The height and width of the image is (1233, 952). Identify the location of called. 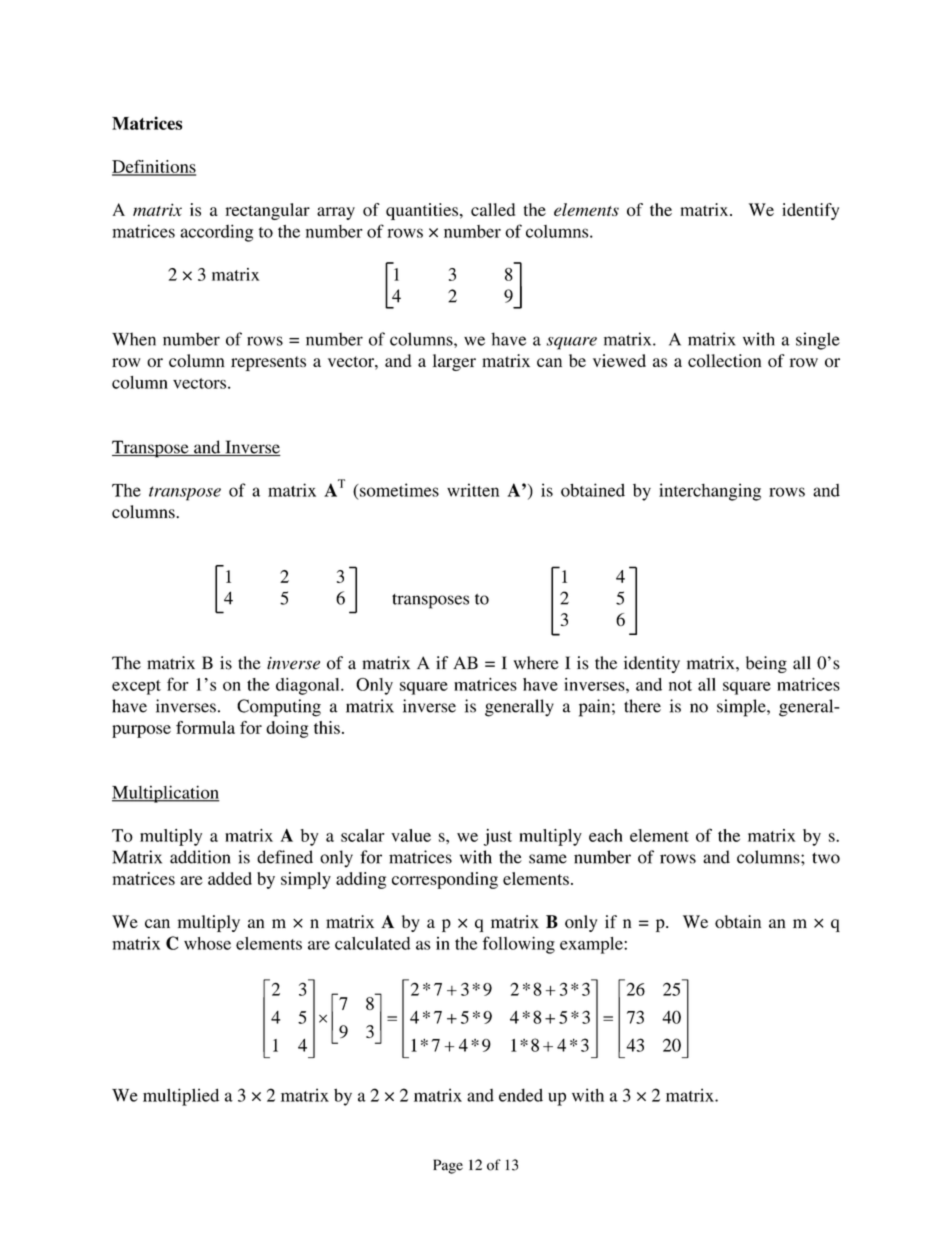
(493, 209).
